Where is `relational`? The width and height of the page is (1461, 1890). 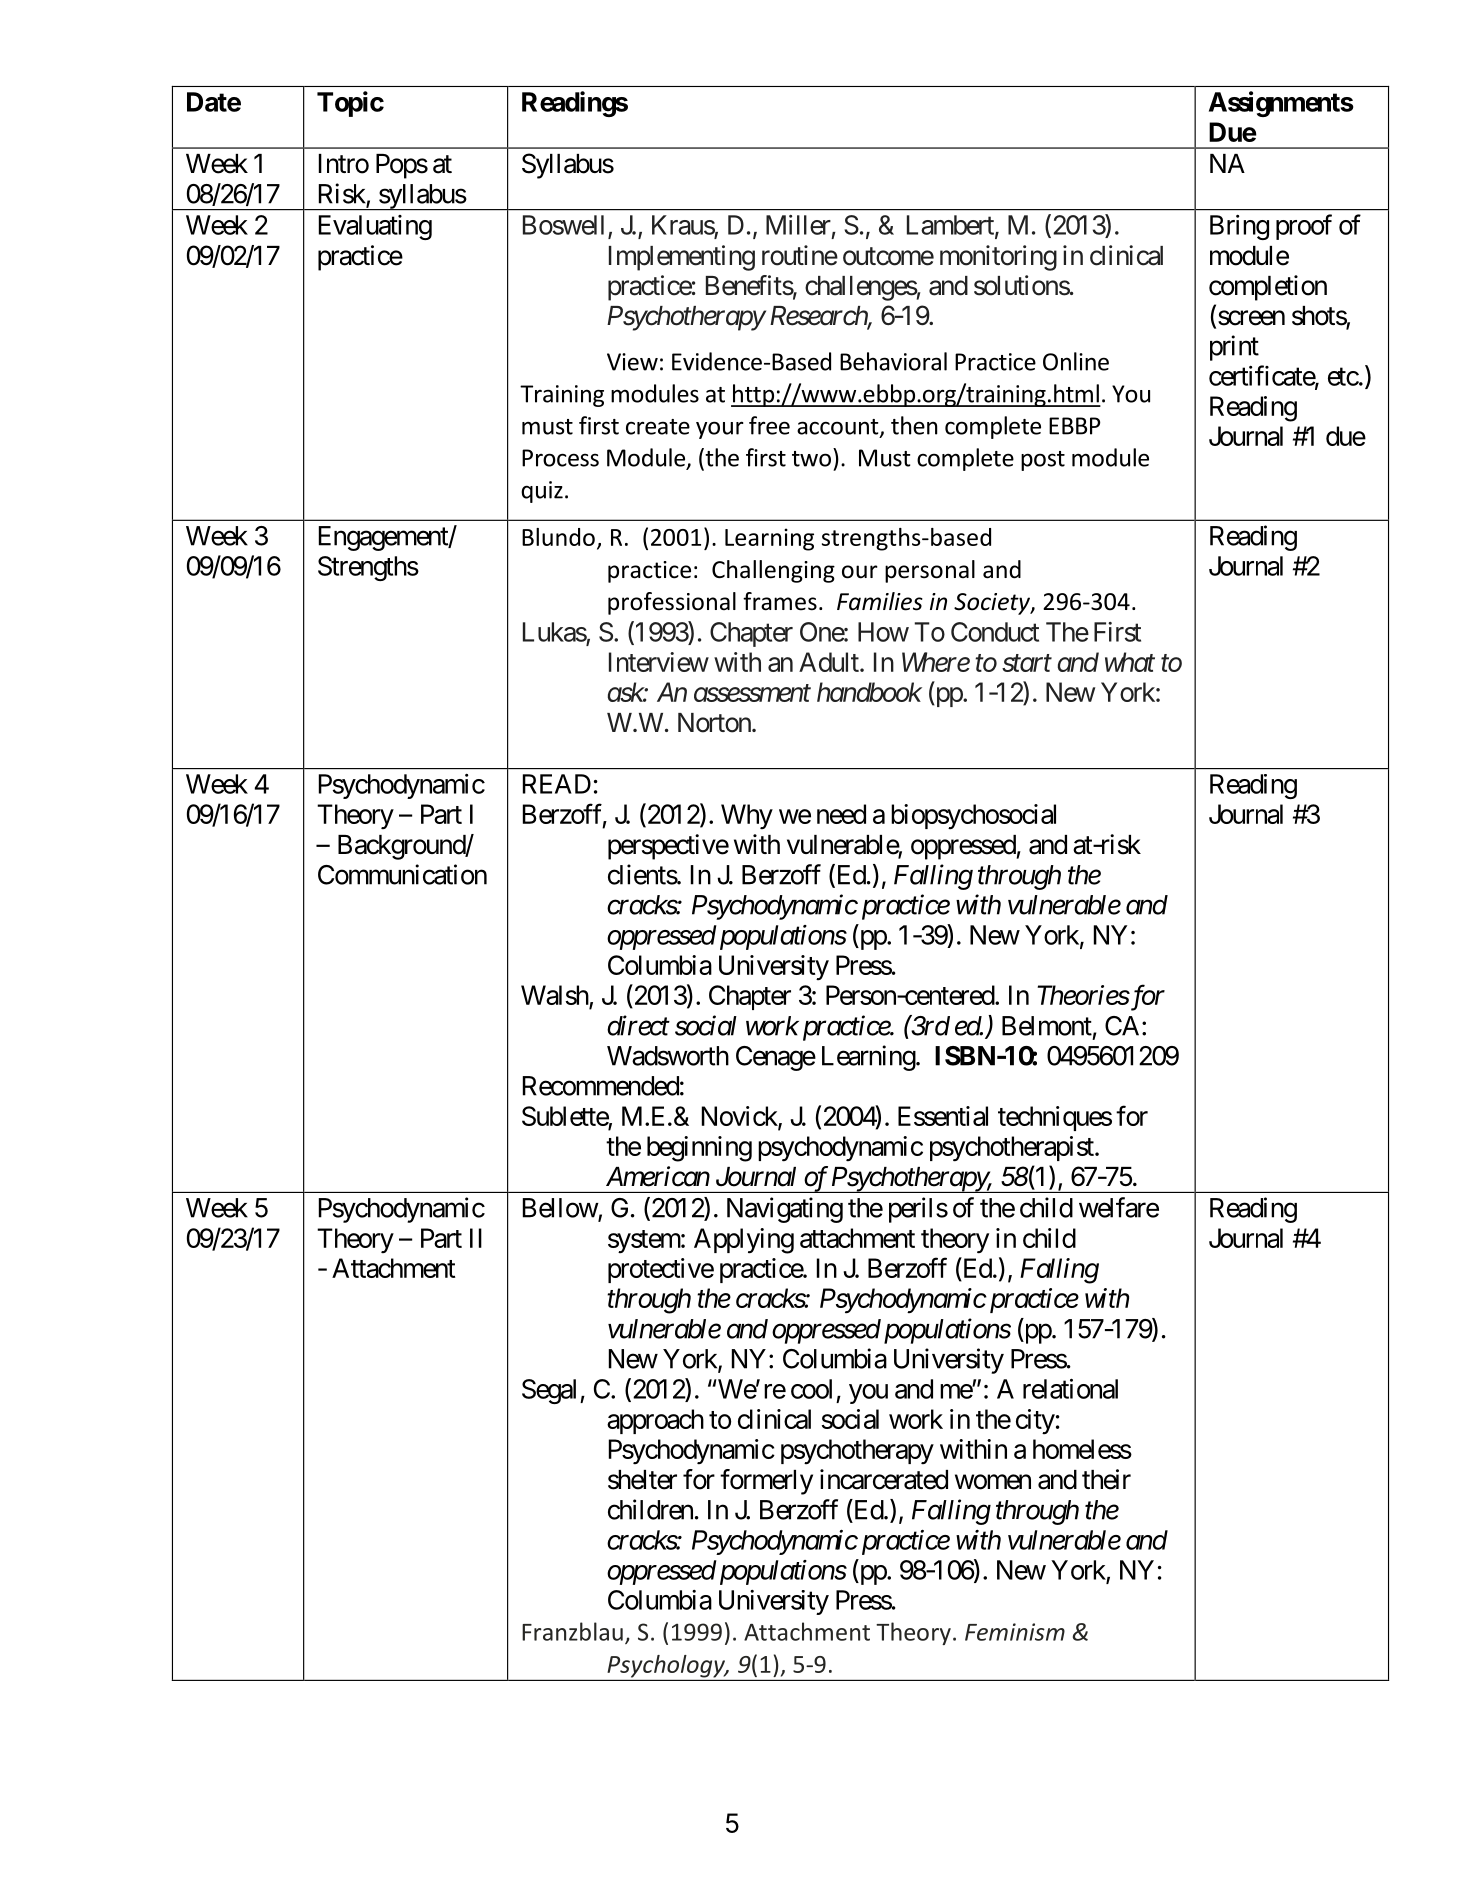 relational is located at coordinates (1070, 1388).
